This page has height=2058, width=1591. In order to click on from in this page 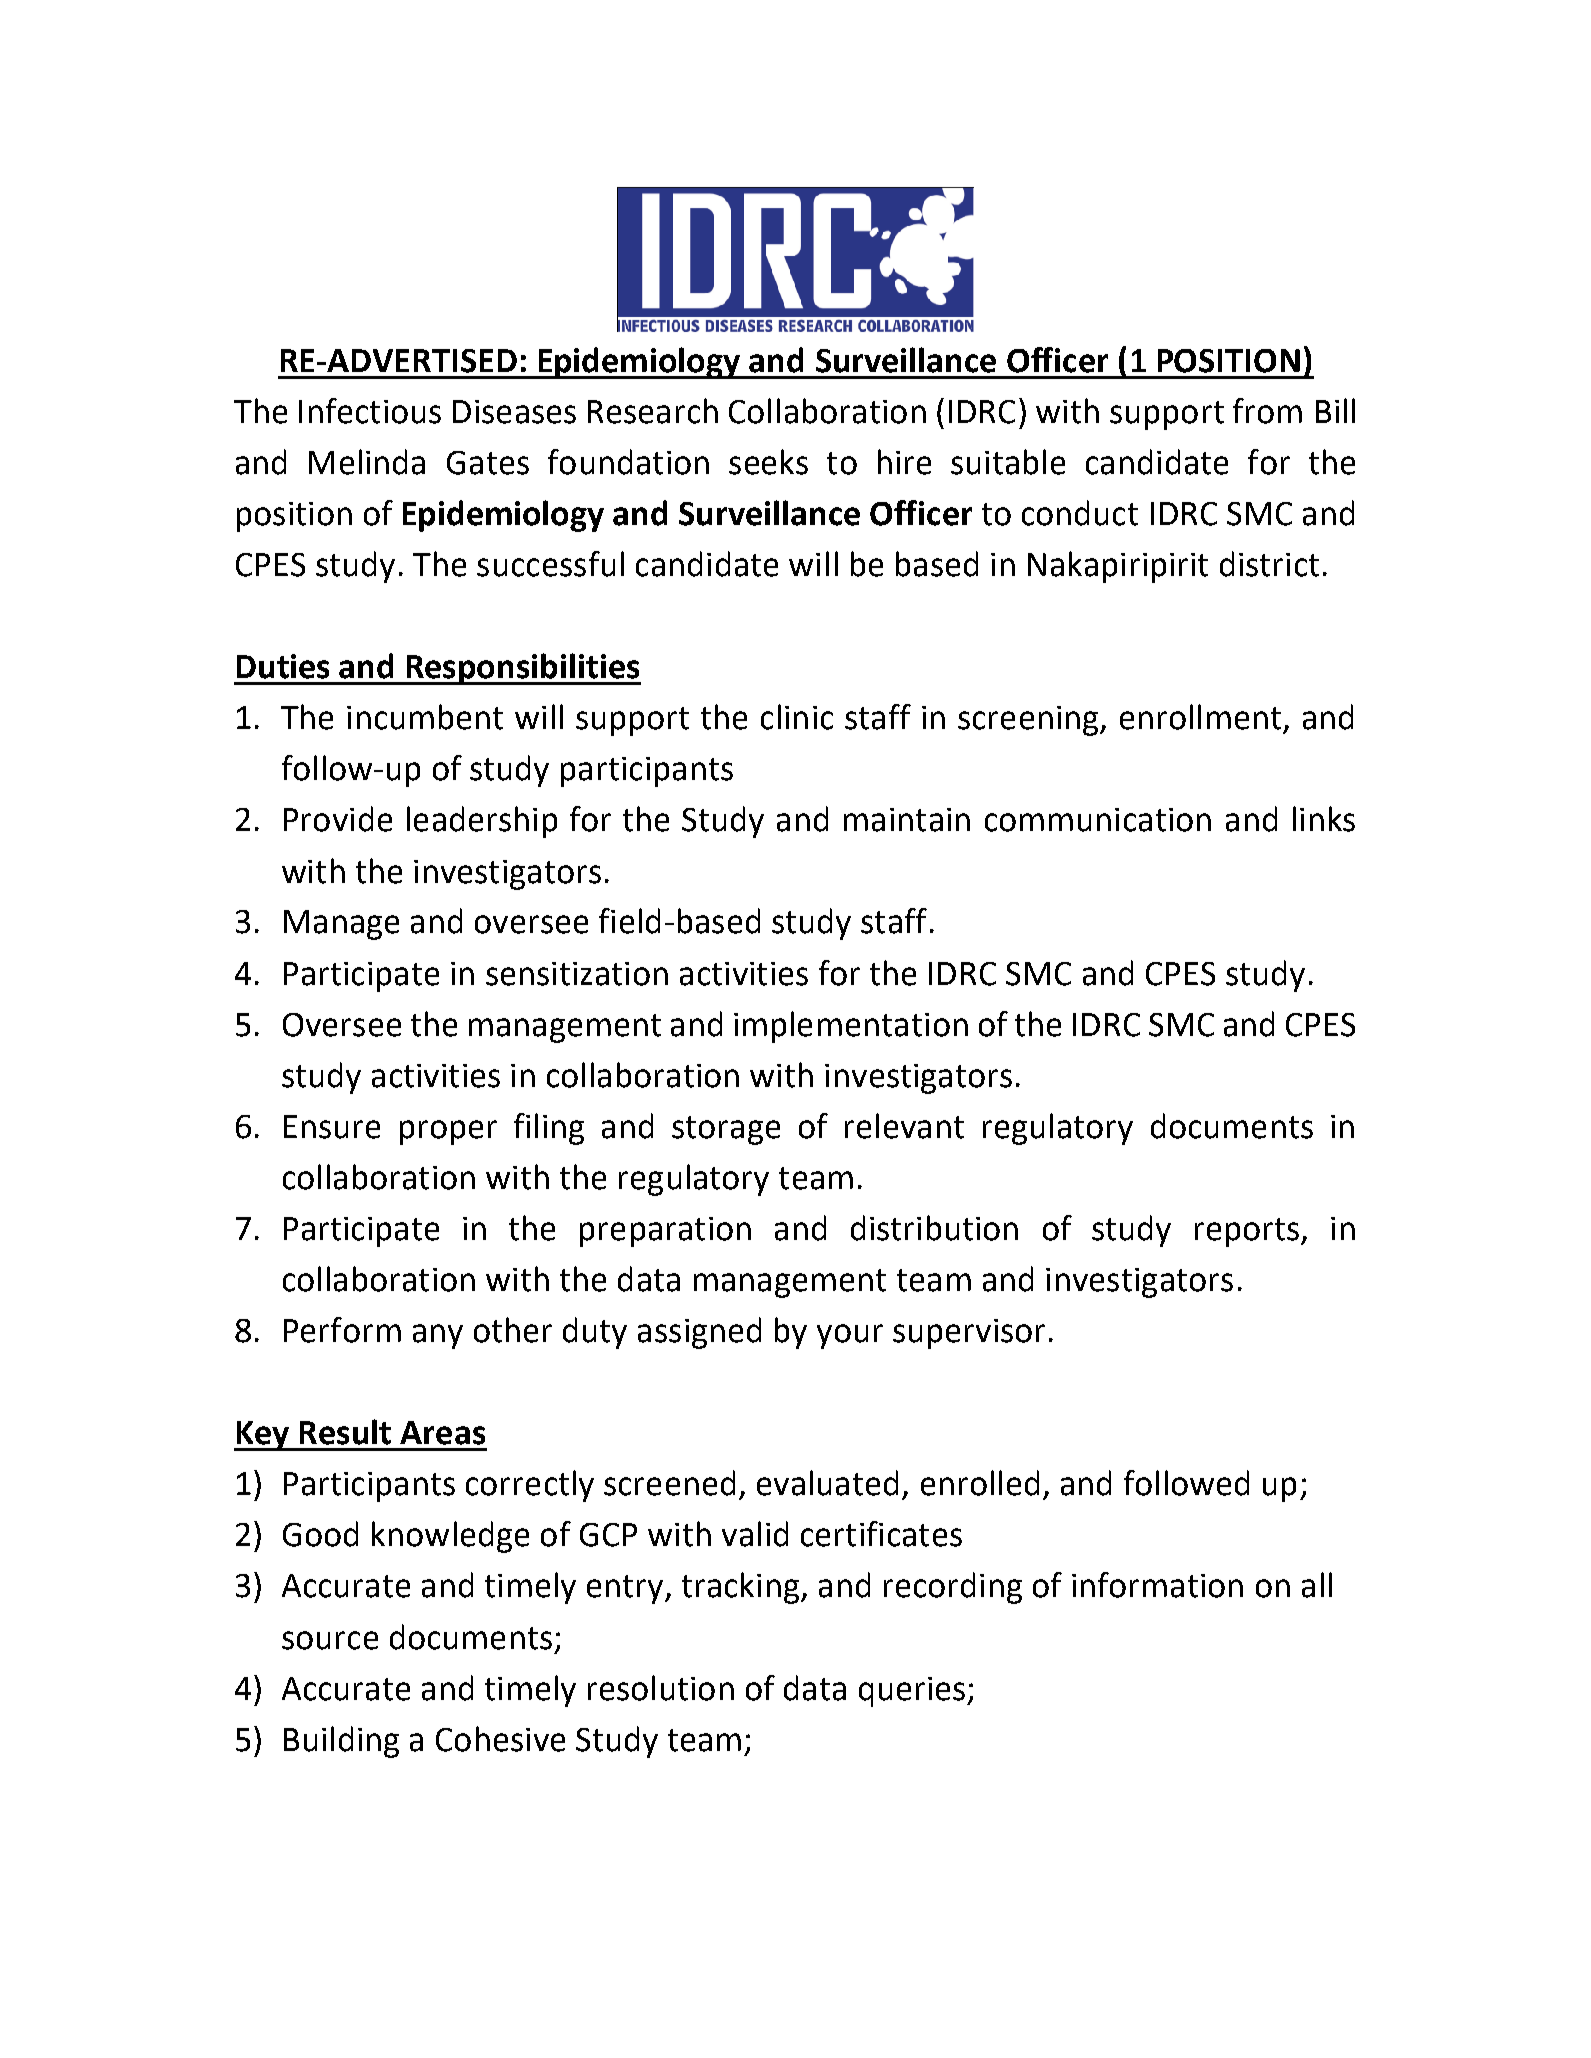, I will do `click(1267, 411)`.
